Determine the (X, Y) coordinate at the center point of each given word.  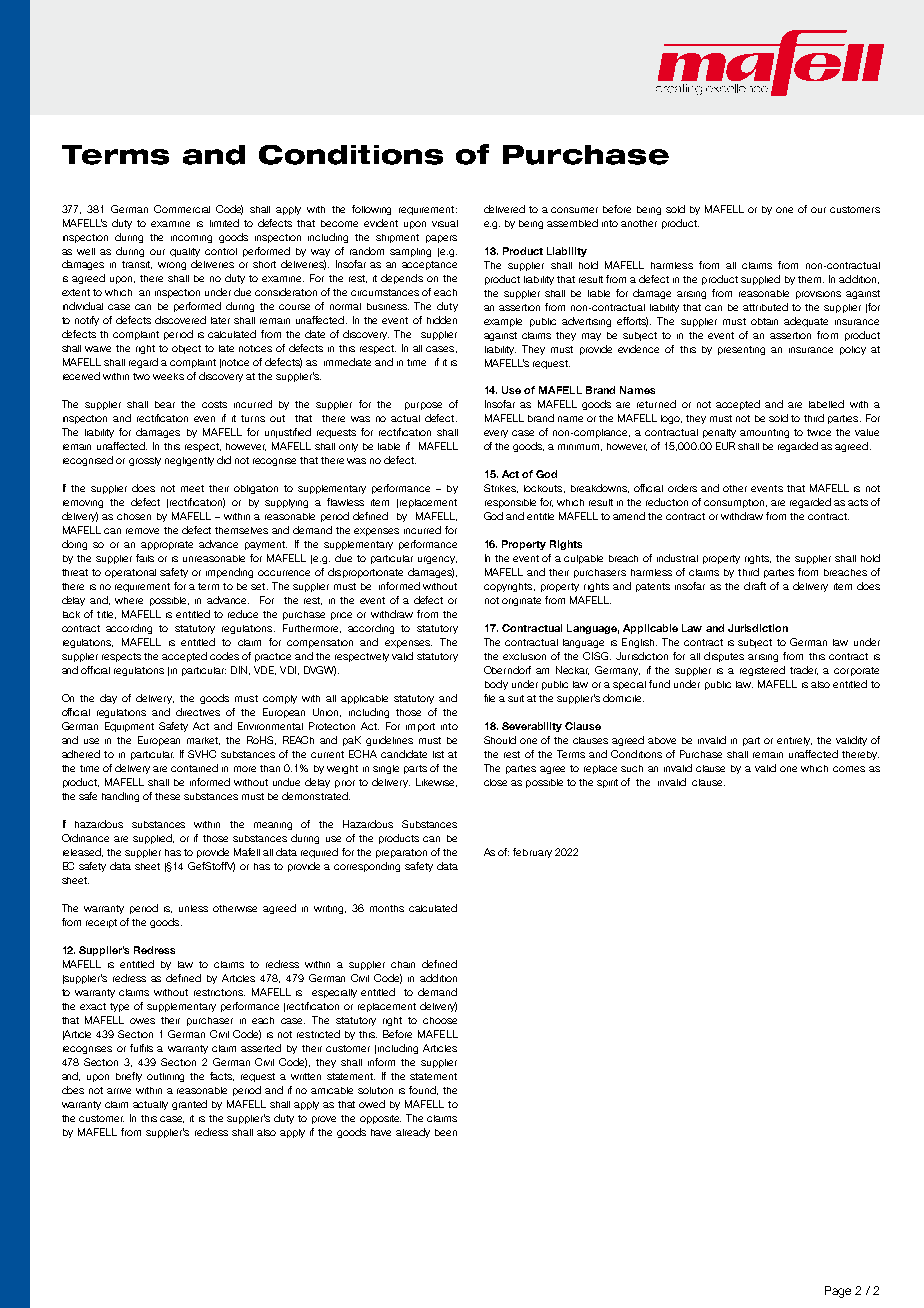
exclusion (524, 656)
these (167, 796)
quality (185, 252)
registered (762, 671)
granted (189, 1105)
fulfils (141, 1048)
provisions (818, 295)
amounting (764, 433)
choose (440, 1020)
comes (849, 769)
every (496, 434)
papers (441, 239)
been (446, 1132)
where (129, 600)
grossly (145, 461)
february (532, 853)
